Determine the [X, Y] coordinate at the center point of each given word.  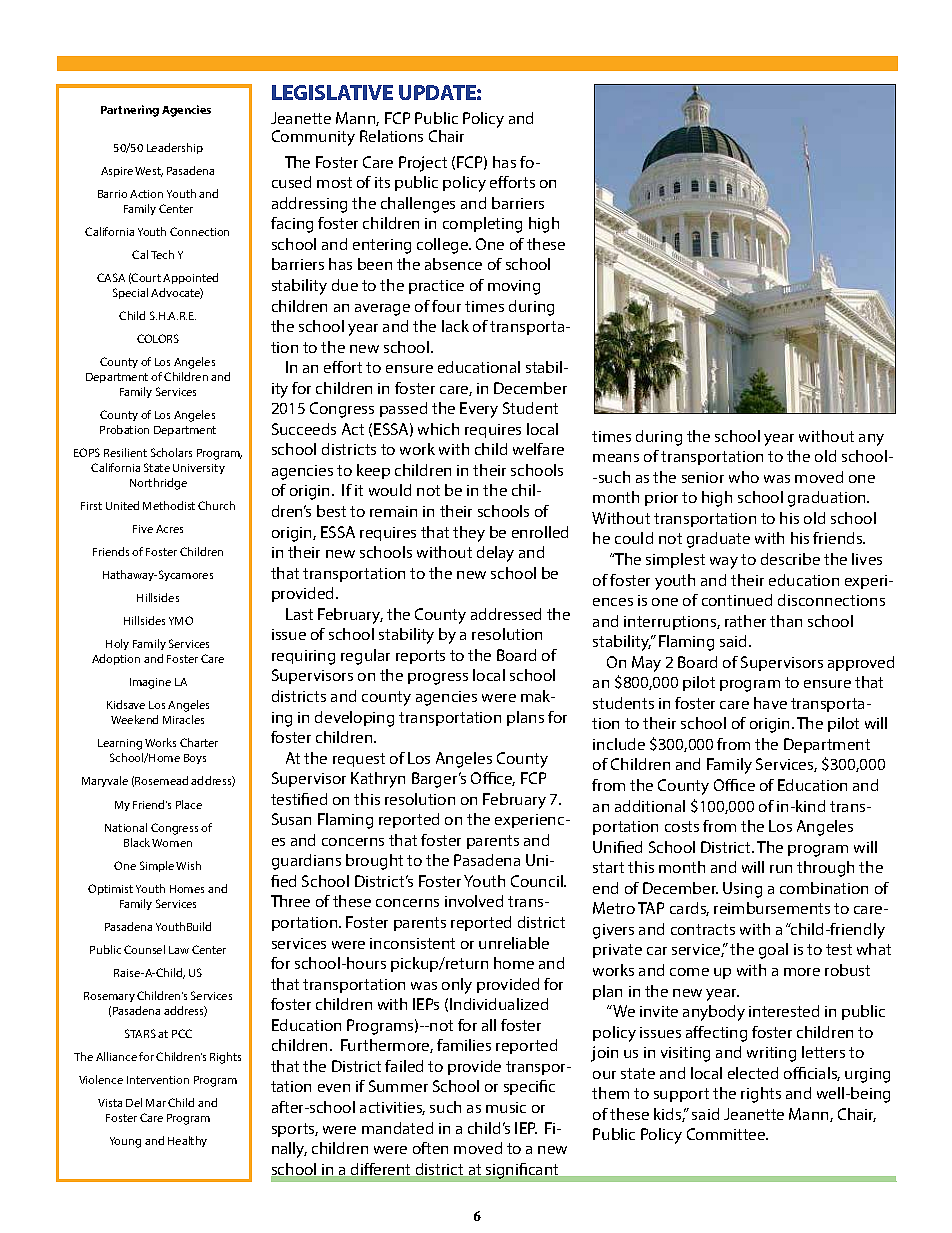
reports [420, 657]
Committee [727, 1134]
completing [482, 225]
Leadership [175, 148]
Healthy [187, 1141]
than [786, 621]
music [506, 1107]
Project [423, 164]
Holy [117, 644]
